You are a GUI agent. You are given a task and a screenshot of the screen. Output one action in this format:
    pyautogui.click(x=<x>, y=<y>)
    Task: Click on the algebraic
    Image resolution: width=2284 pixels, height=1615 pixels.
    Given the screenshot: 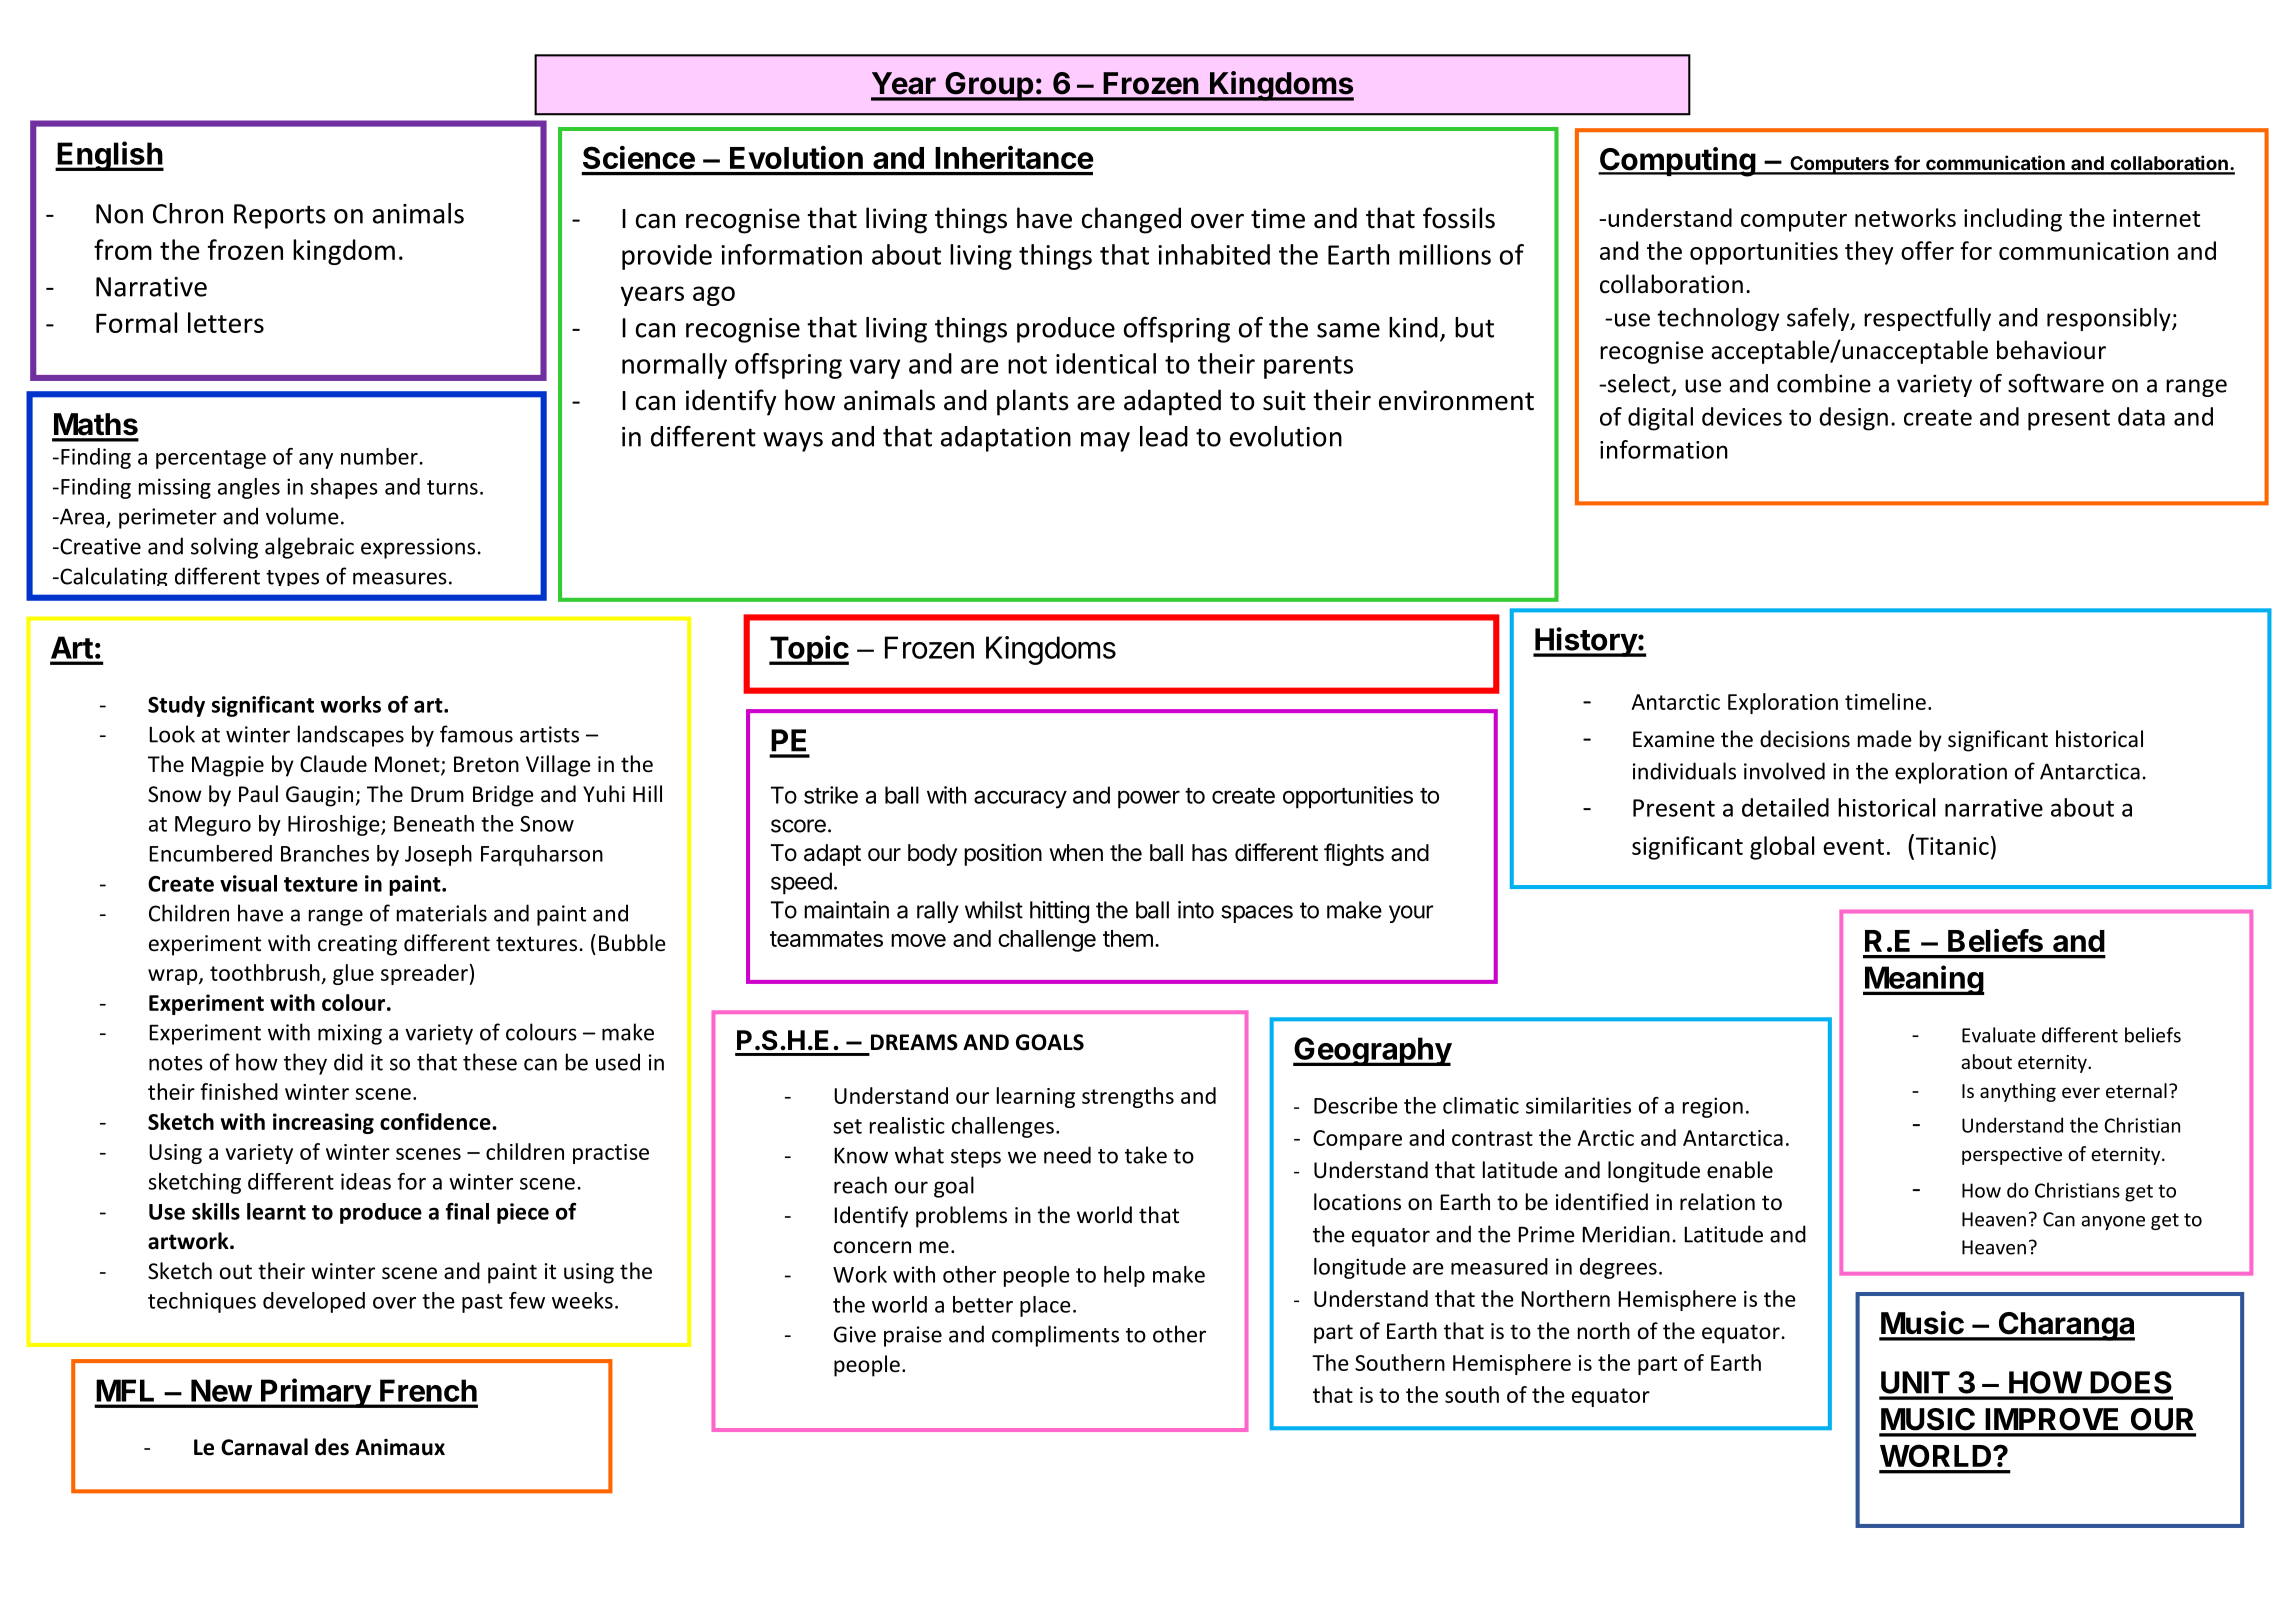 What is the action you would take?
    pyautogui.click(x=309, y=548)
